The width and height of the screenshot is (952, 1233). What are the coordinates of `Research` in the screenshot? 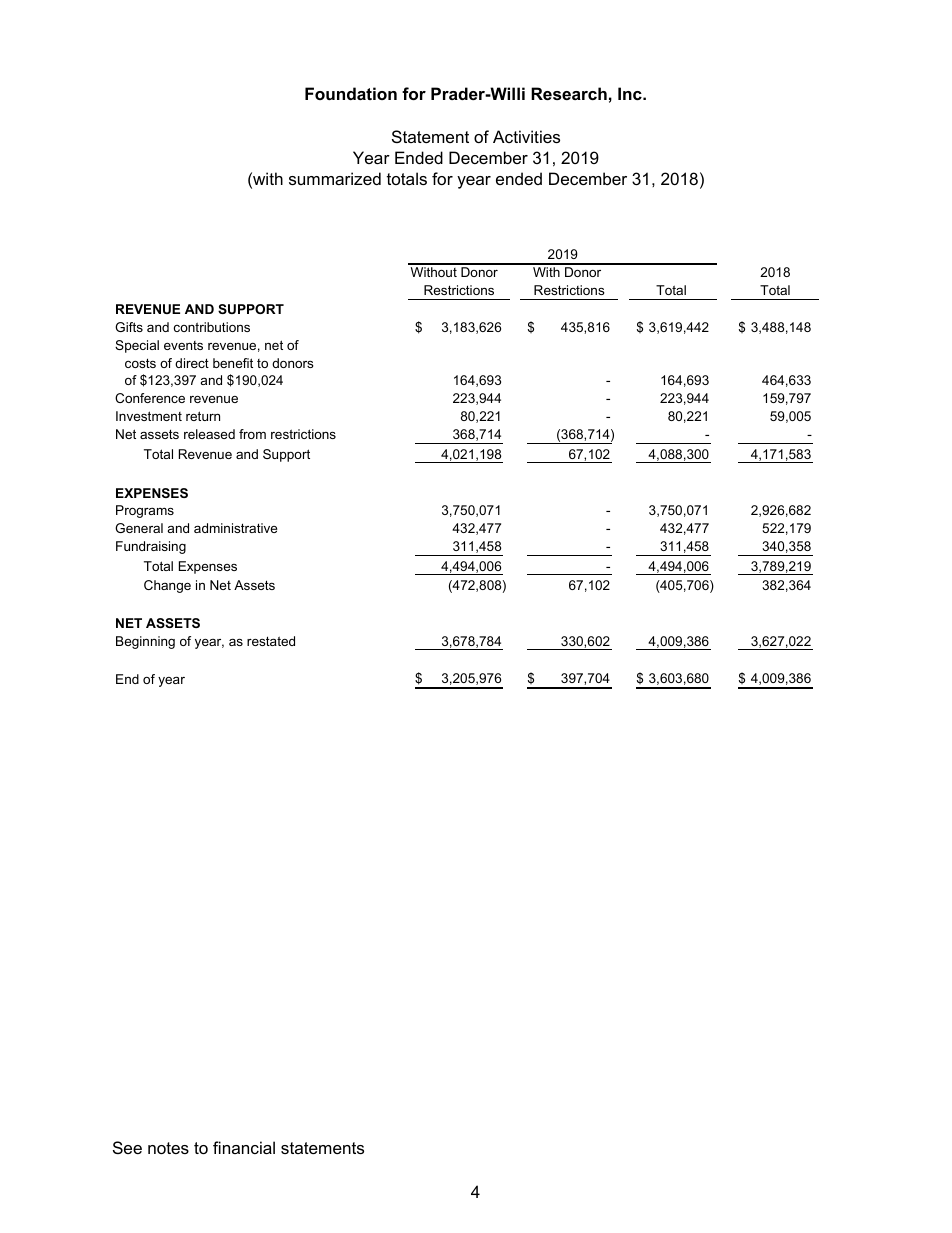 It's located at (569, 93).
